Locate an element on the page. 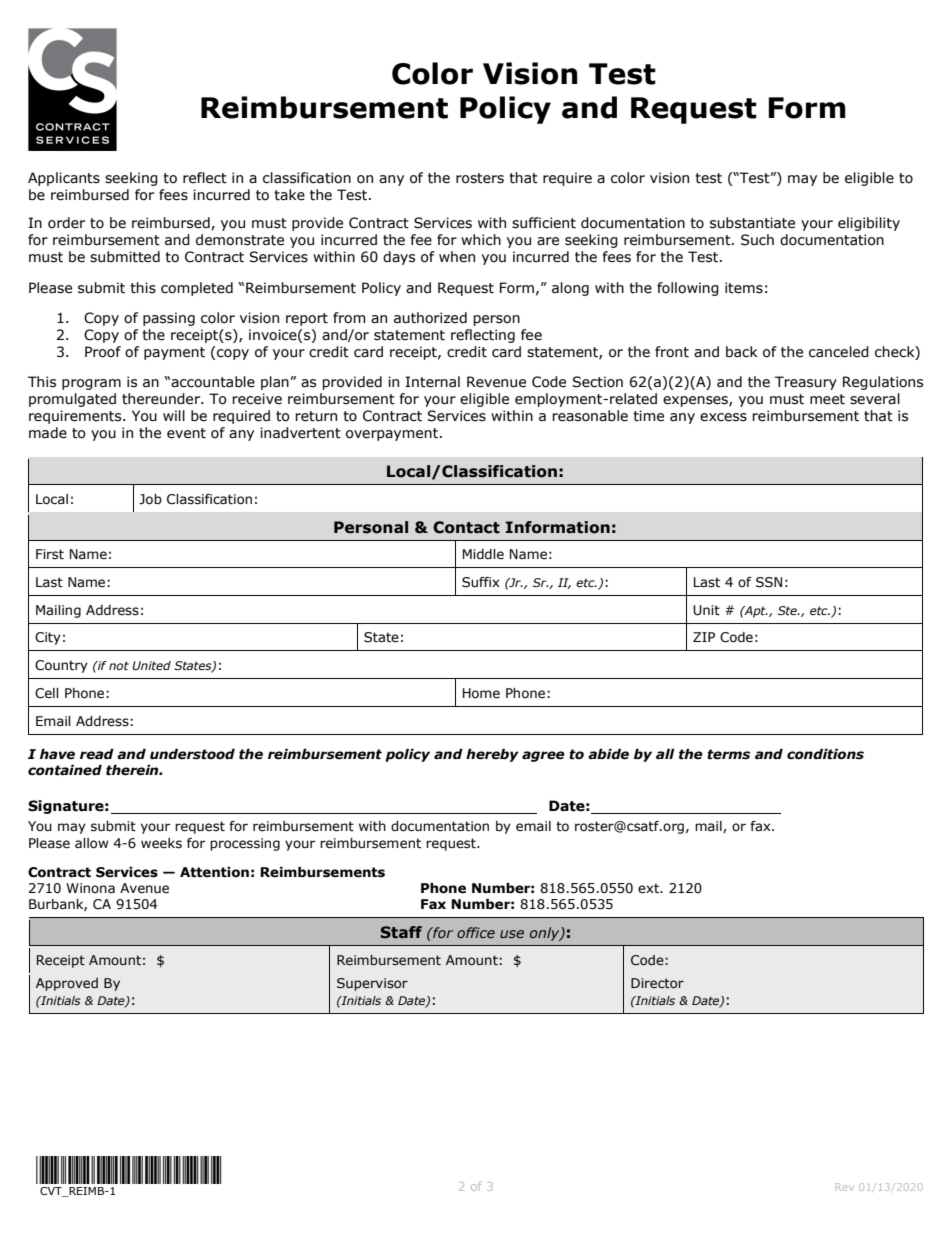 The width and height of the image is (952, 1233). Contact is located at coordinates (466, 527).
